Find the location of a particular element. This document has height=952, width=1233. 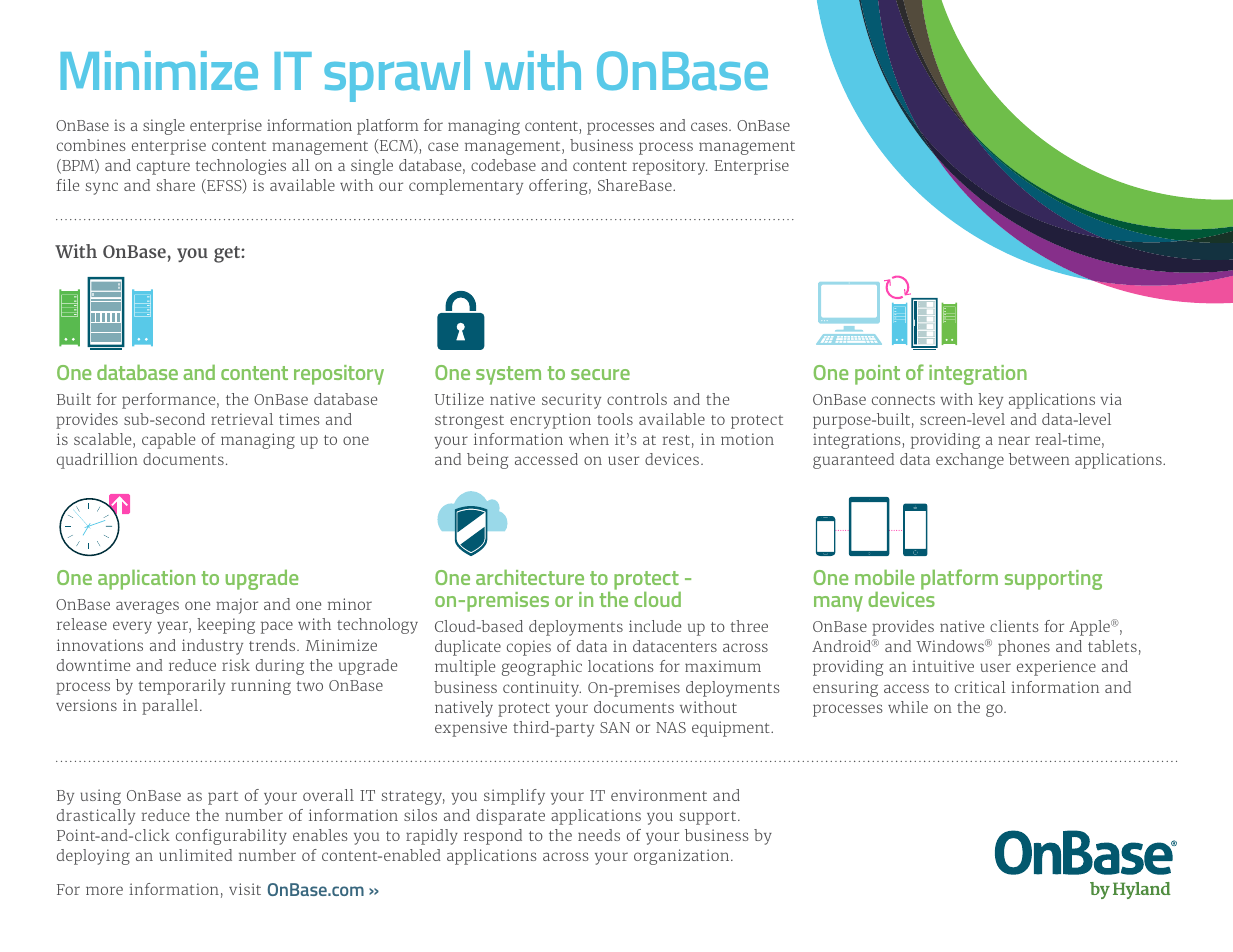

complementary is located at coordinates (466, 187).
